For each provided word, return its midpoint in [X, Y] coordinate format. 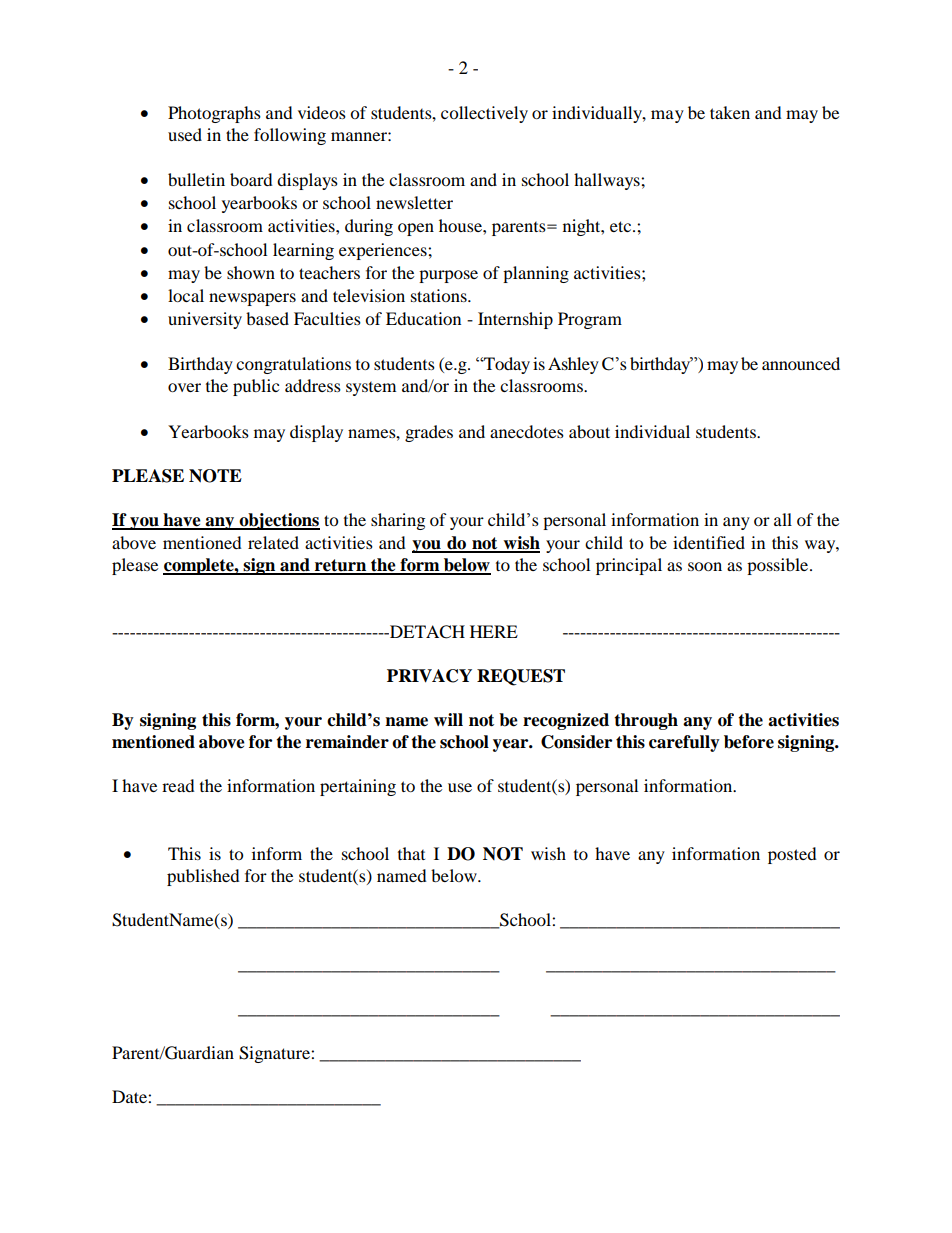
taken [730, 112]
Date [130, 1096]
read [178, 785]
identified [709, 542]
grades [429, 433]
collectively [484, 114]
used [185, 134]
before [749, 742]
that [411, 853]
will [448, 719]
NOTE [215, 476]
